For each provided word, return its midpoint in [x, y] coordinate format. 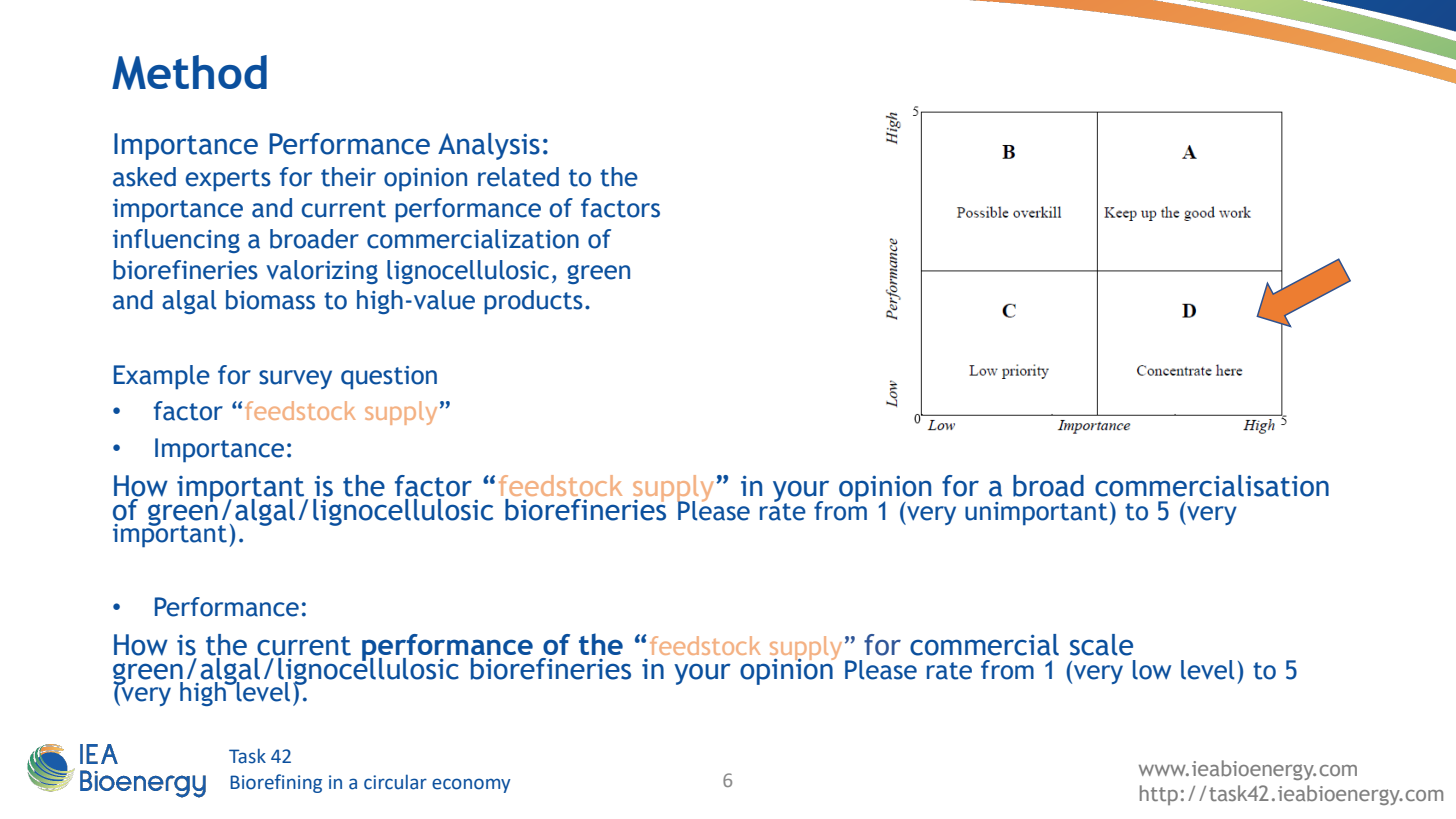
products [533, 302]
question [389, 378]
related [518, 177]
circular [395, 782]
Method [189, 72]
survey [295, 379]
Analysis [489, 146]
